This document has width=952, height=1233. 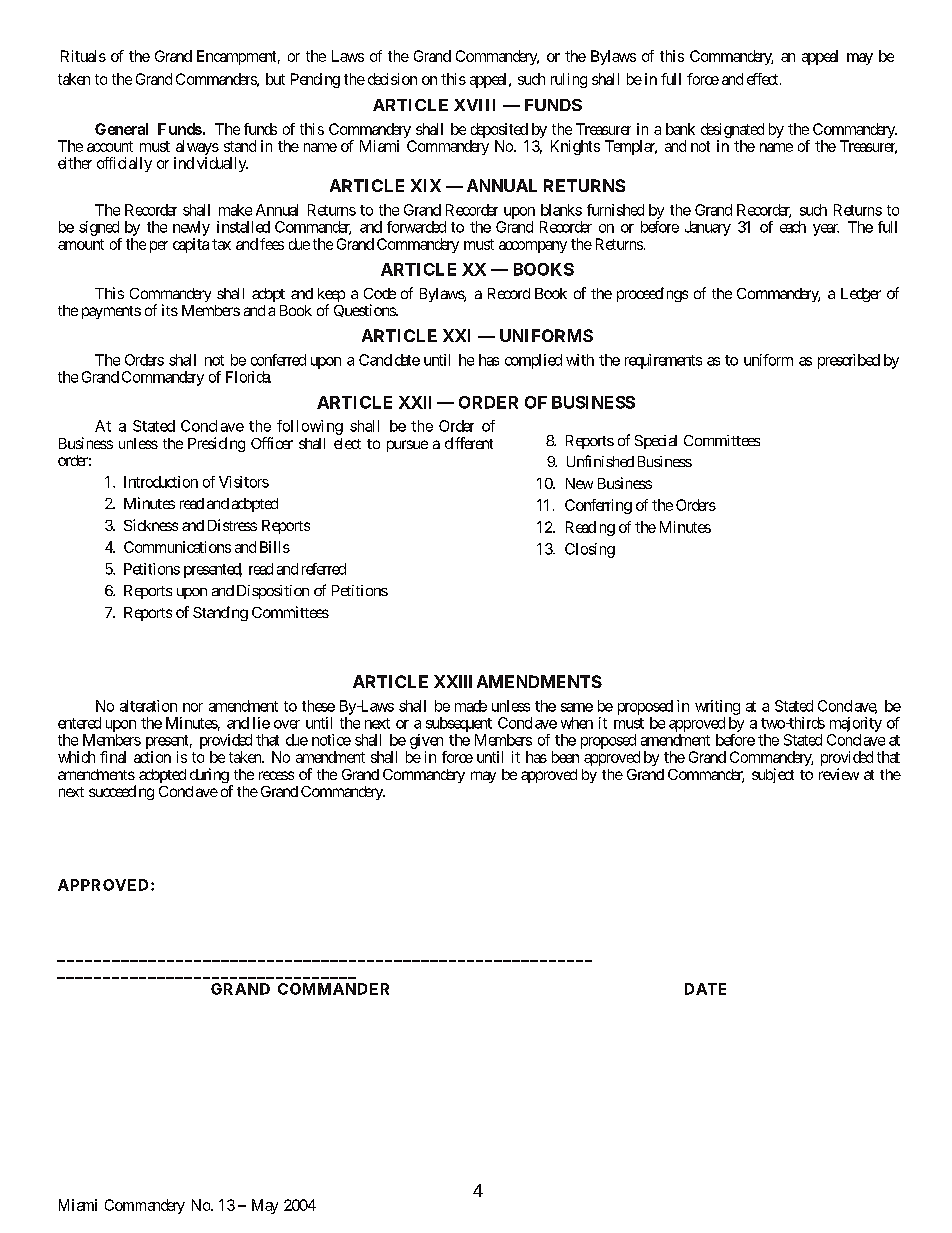 What do you see at coordinates (426, 741) in the document?
I see `given` at bounding box center [426, 741].
